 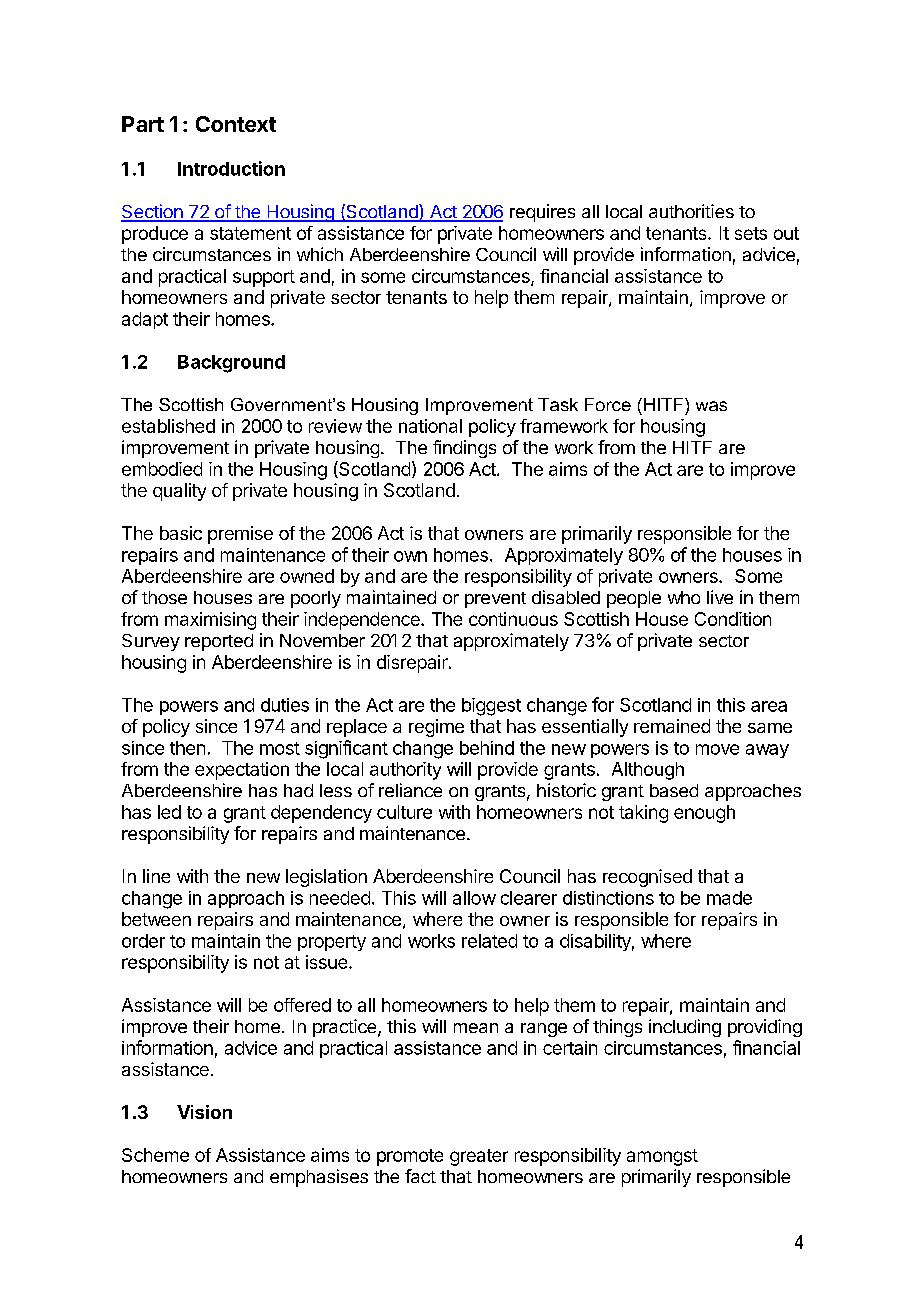 What do you see at coordinates (204, 1112) in the page?
I see `Vision` at bounding box center [204, 1112].
